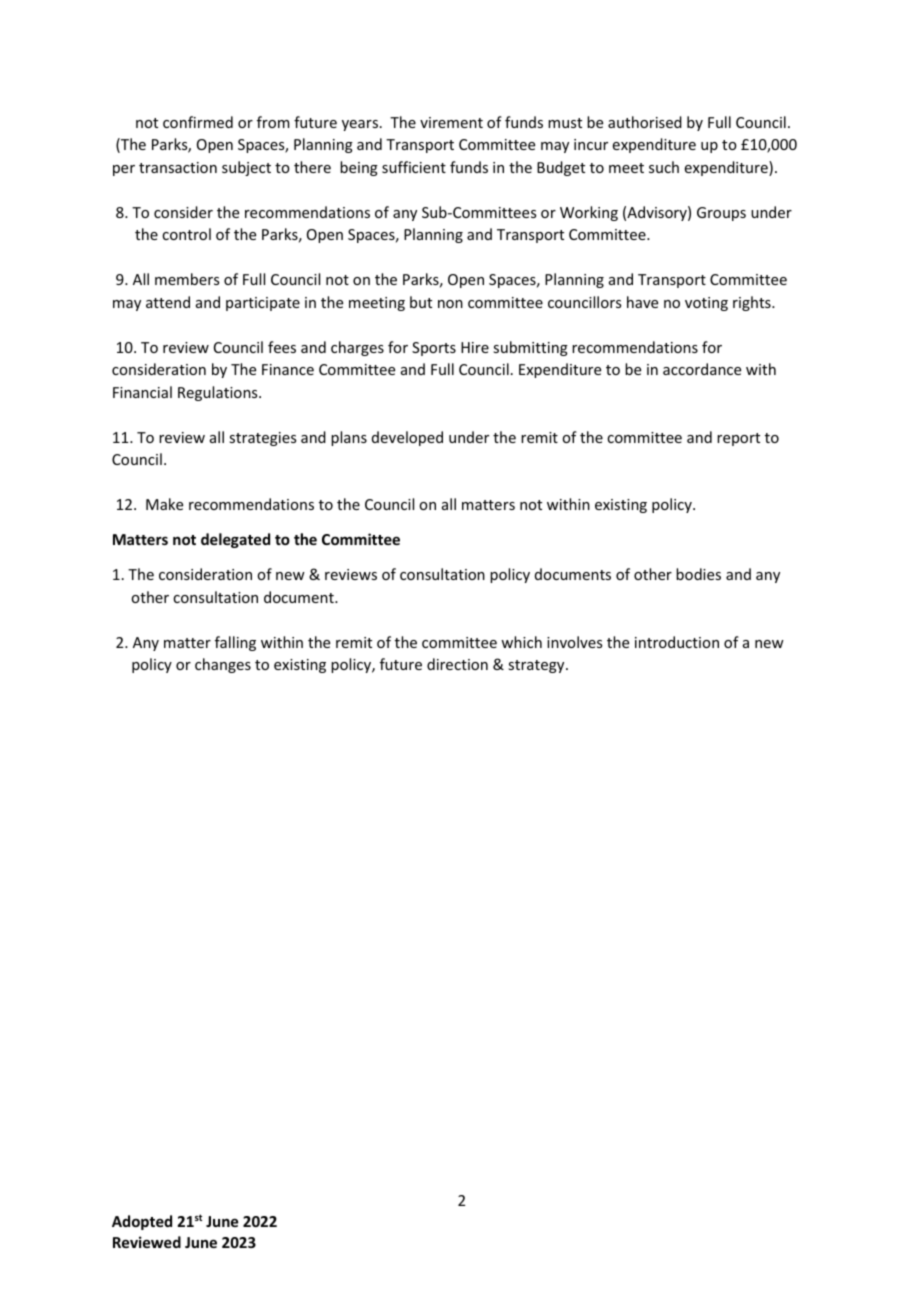  What do you see at coordinates (414, 167) in the document?
I see `sufficient` at bounding box center [414, 167].
